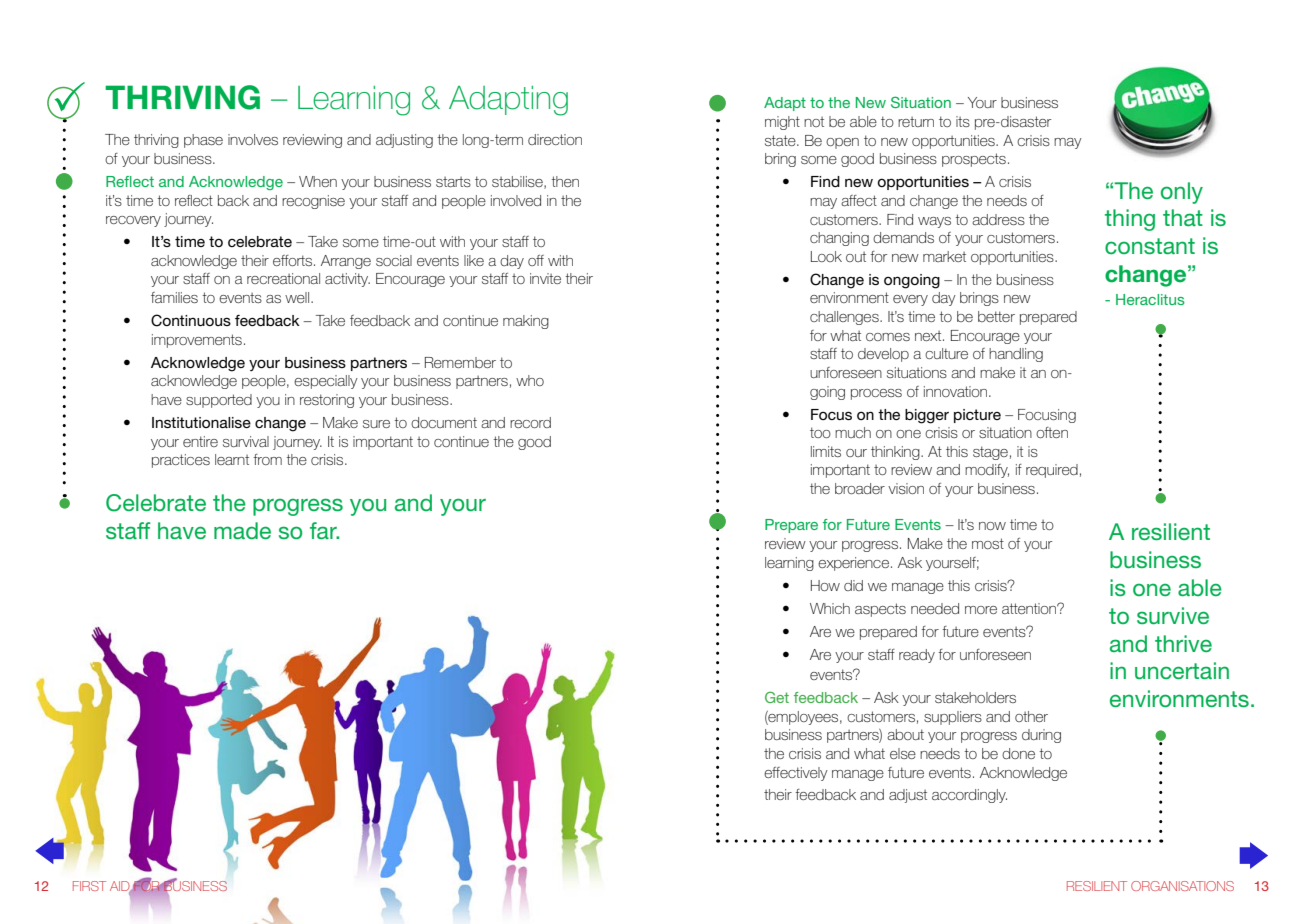  What do you see at coordinates (89, 886) in the screenshot?
I see `FIRST` at bounding box center [89, 886].
